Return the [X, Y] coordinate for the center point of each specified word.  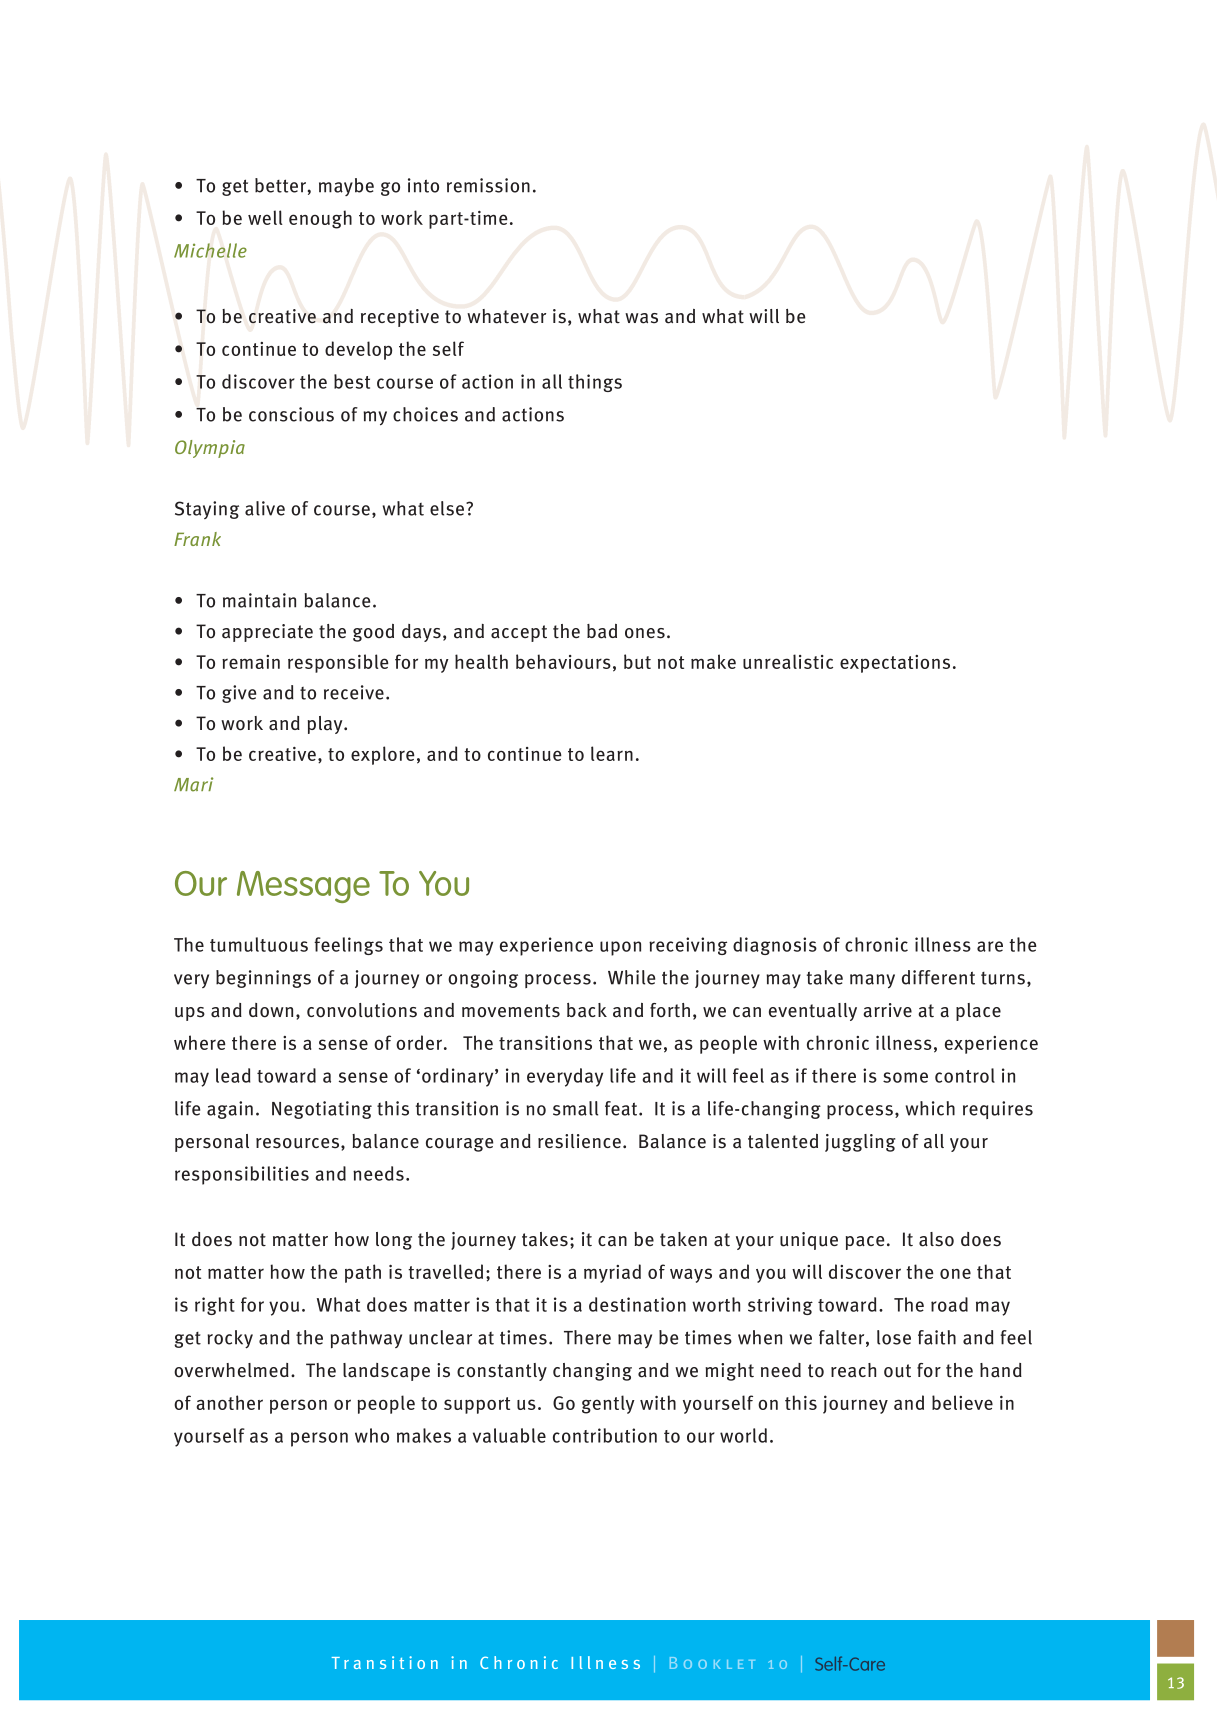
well [265, 217]
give [239, 694]
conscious [291, 414]
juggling [860, 1143]
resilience [579, 1141]
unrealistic [788, 661]
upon [620, 948]
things [595, 383]
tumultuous [259, 944]
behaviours [563, 661]
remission [488, 185]
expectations [895, 664]
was [641, 318]
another [229, 1402]
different [938, 977]
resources [297, 1143]
